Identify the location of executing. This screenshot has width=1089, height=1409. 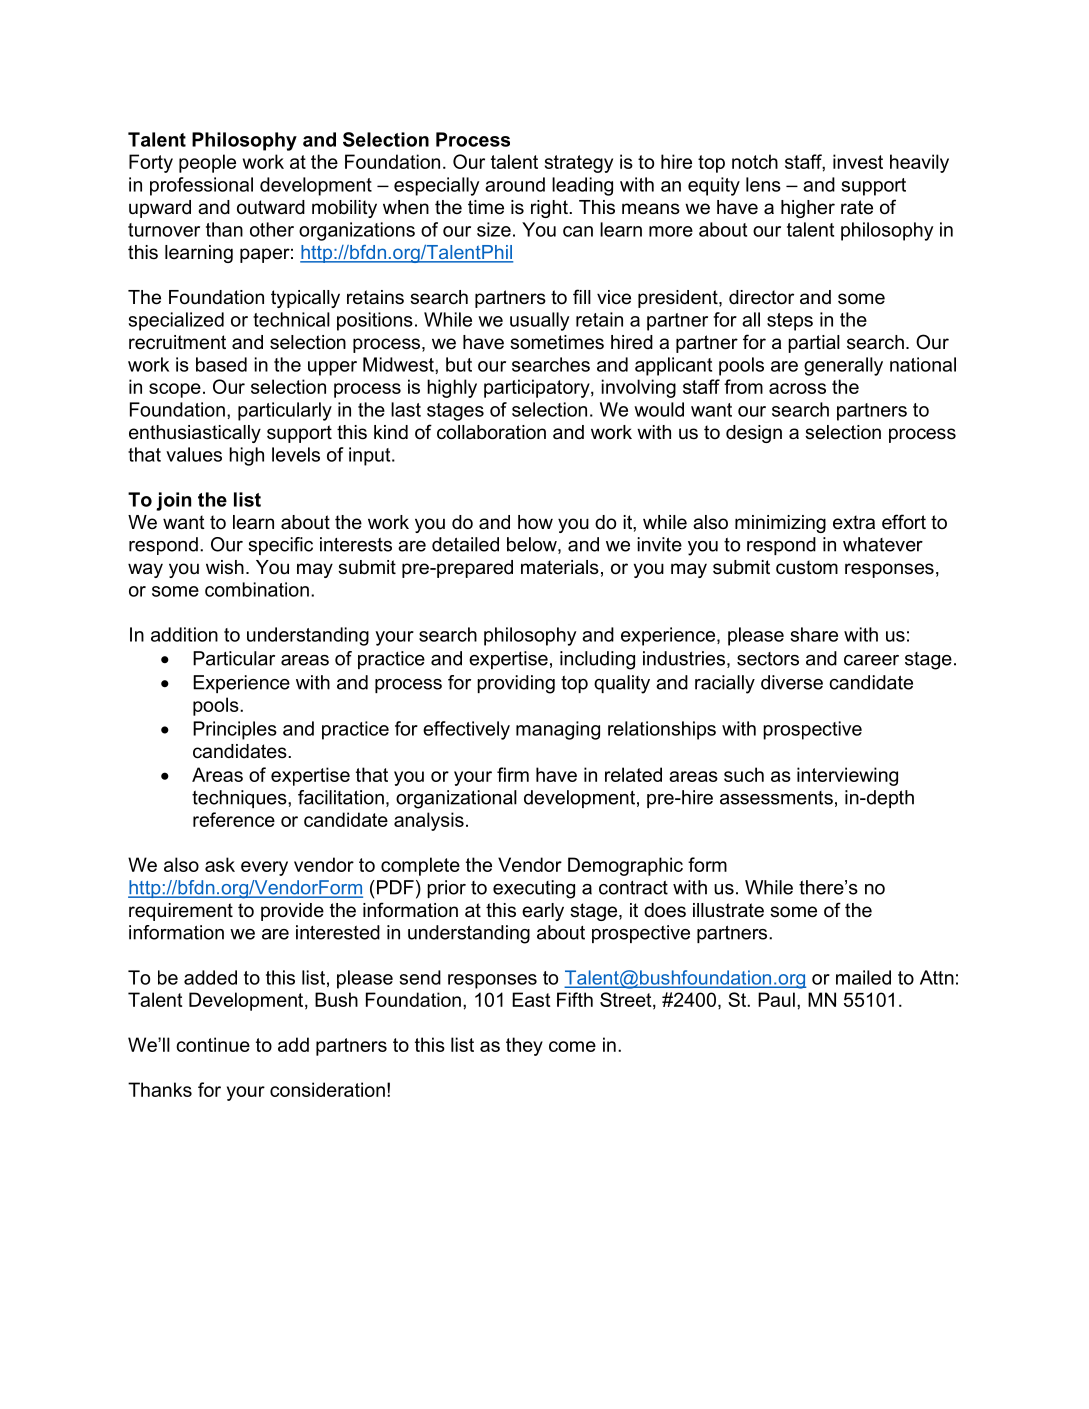
(534, 889).
